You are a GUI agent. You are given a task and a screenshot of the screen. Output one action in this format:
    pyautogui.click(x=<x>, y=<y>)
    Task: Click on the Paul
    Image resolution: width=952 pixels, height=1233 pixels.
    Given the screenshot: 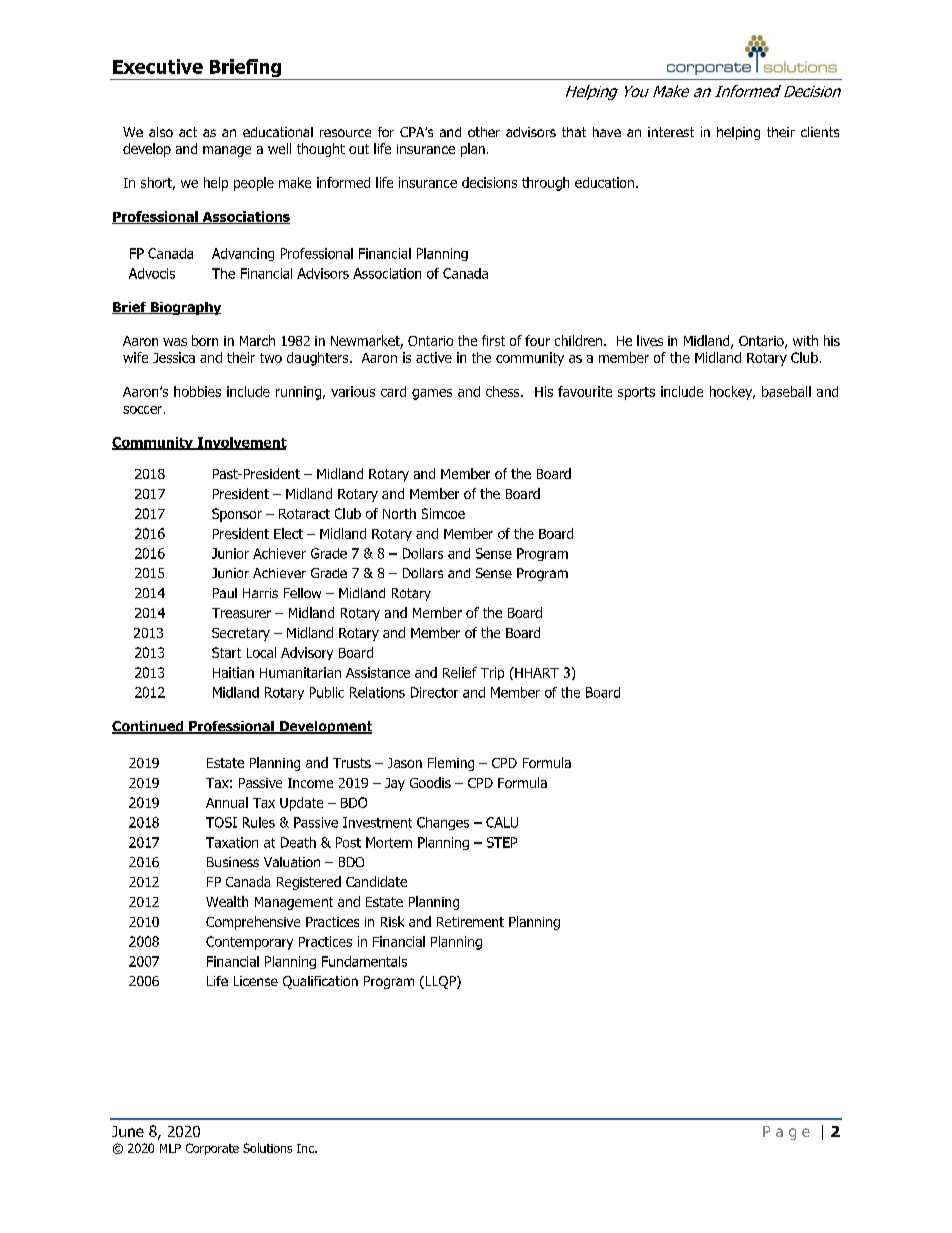 What is the action you would take?
    pyautogui.click(x=225, y=593)
